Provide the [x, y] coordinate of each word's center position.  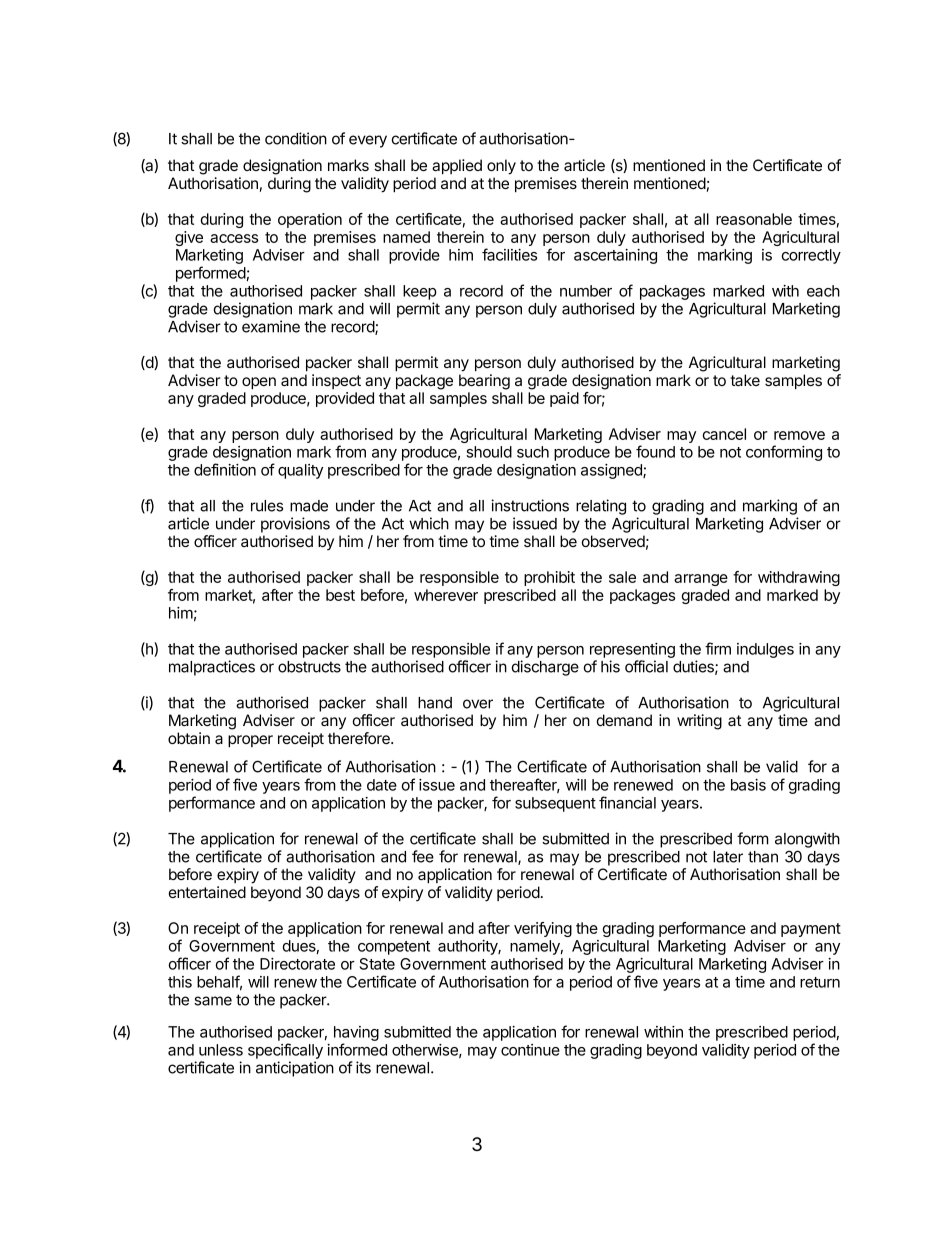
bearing [484, 382]
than [763, 857]
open [259, 383]
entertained [207, 892]
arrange [701, 580]
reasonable [754, 219]
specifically [285, 1051]
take [745, 380]
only [501, 167]
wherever [446, 595]
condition [296, 138]
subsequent [555, 804]
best [340, 595]
